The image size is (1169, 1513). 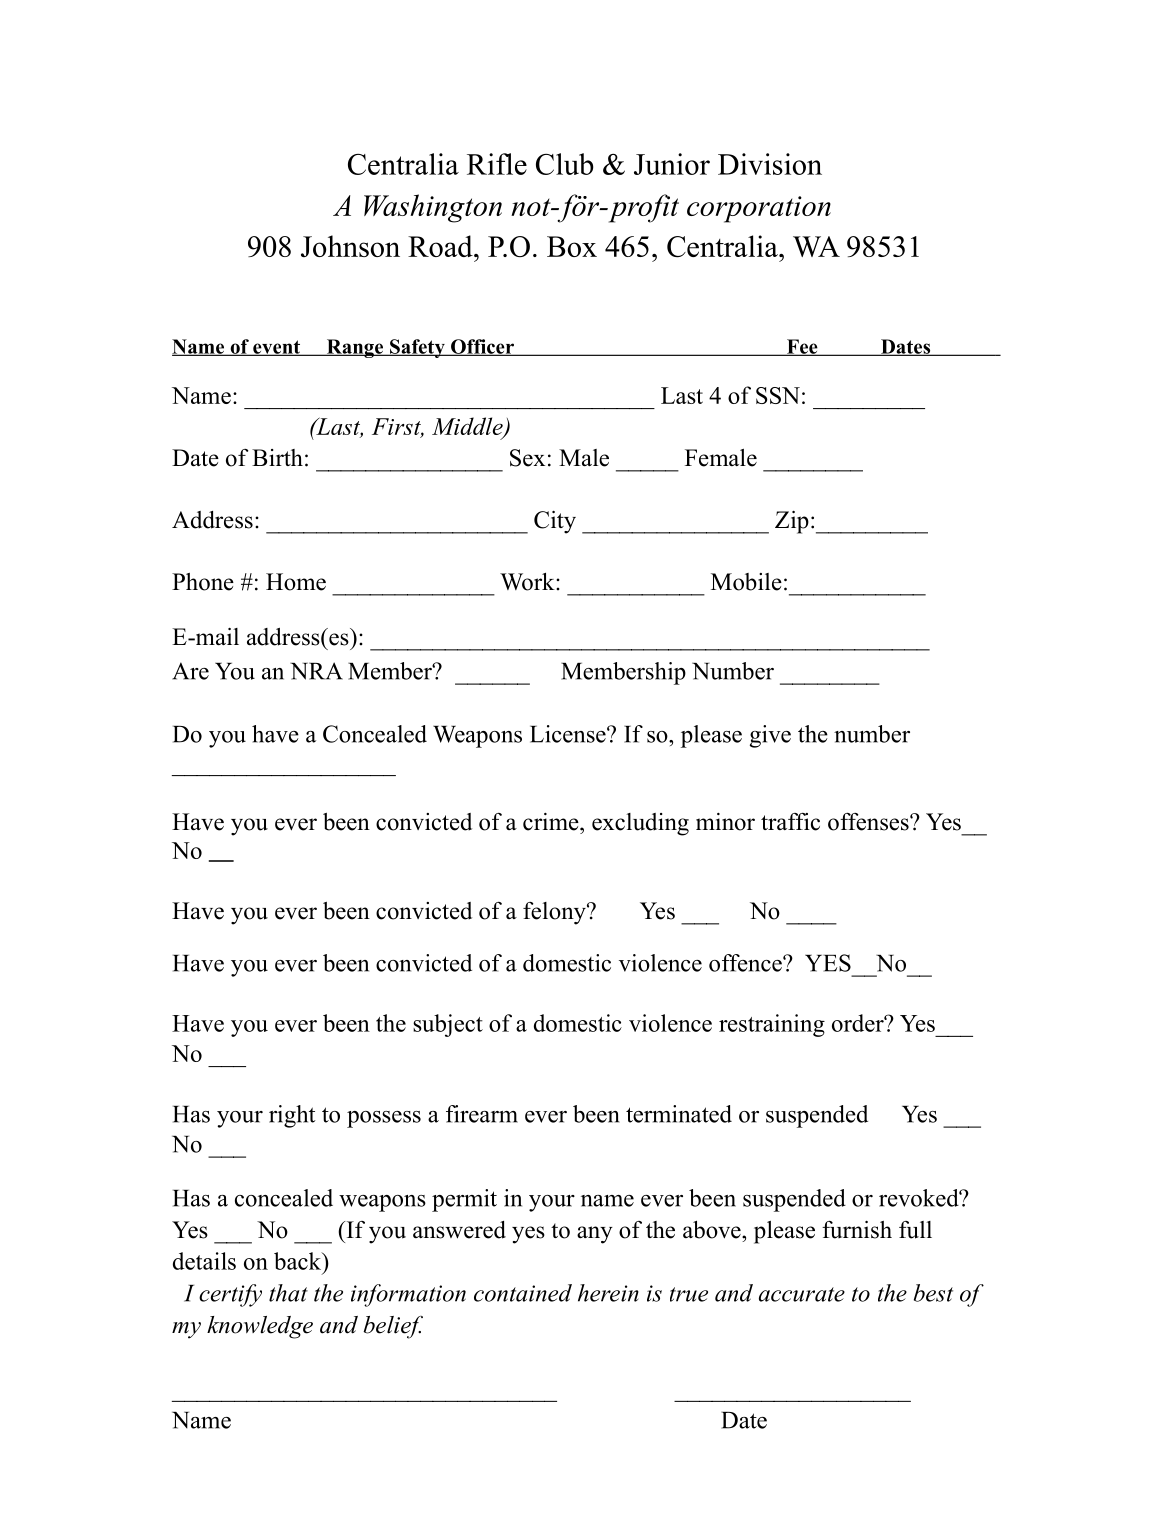 I want to click on corporation, so click(x=759, y=209).
